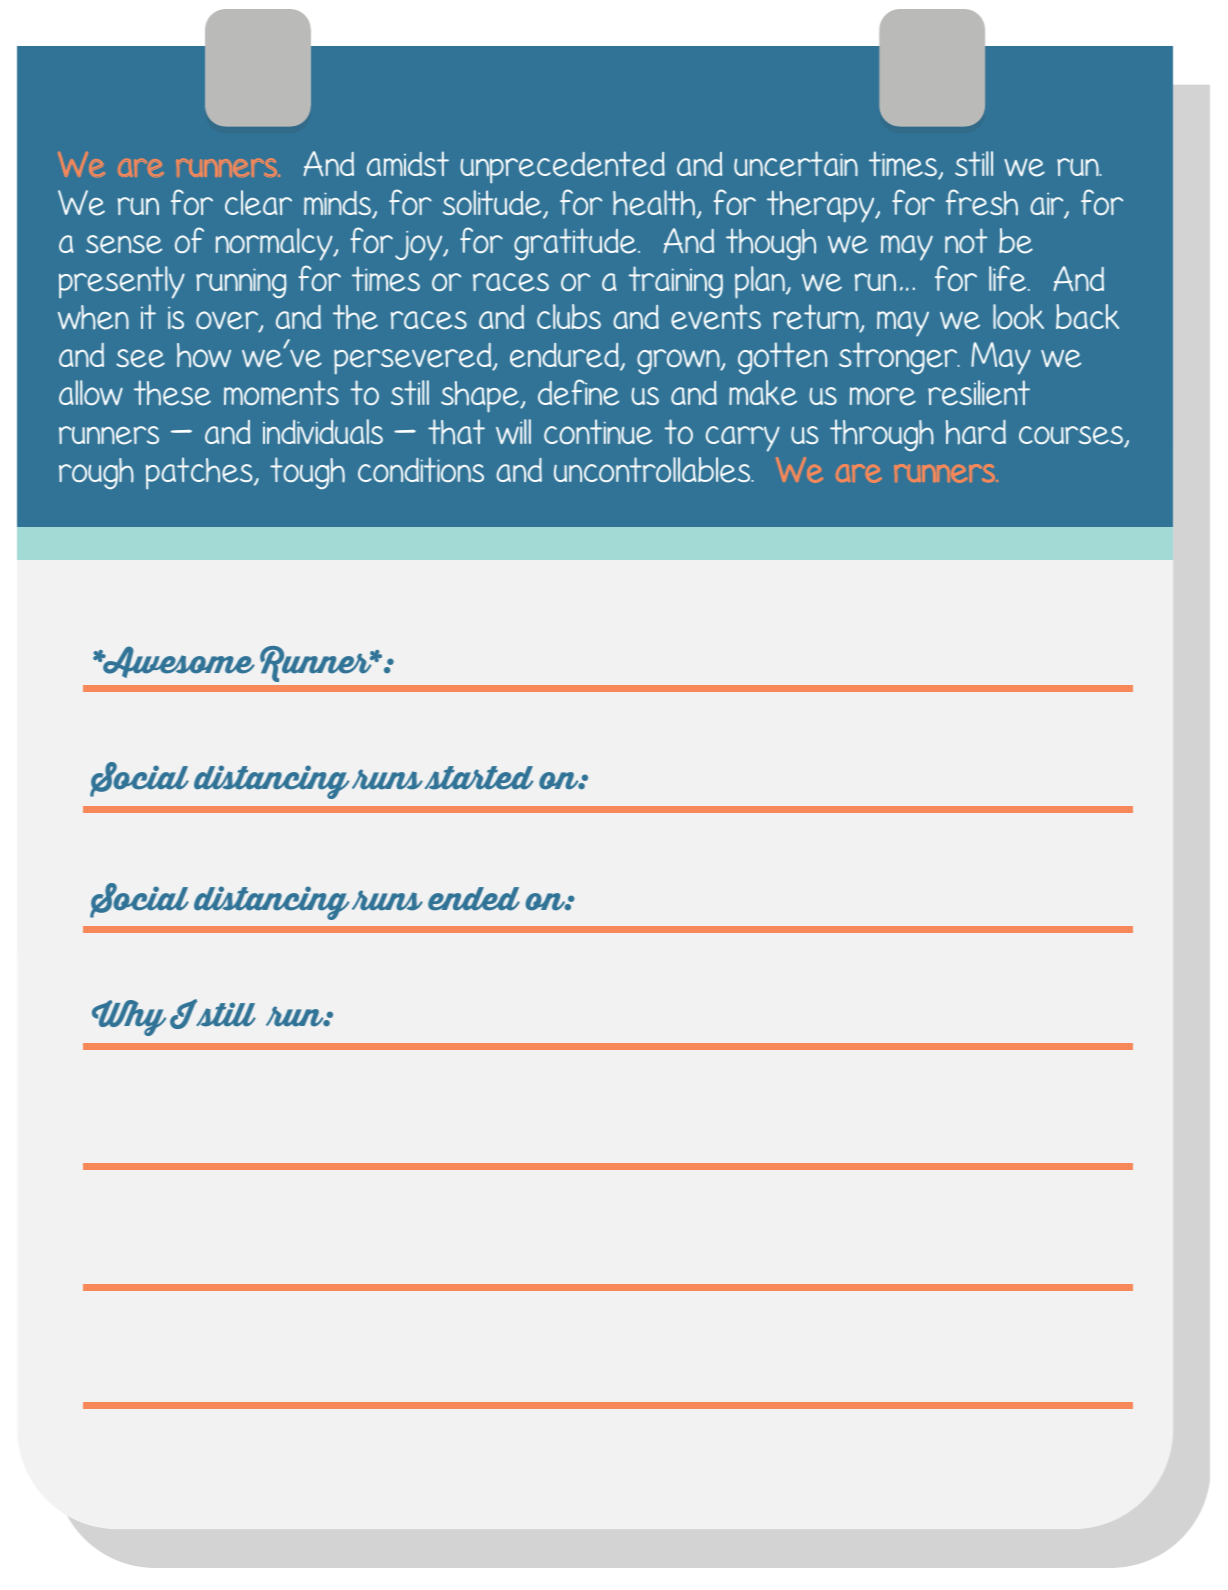  I want to click on fresh, so click(982, 202).
